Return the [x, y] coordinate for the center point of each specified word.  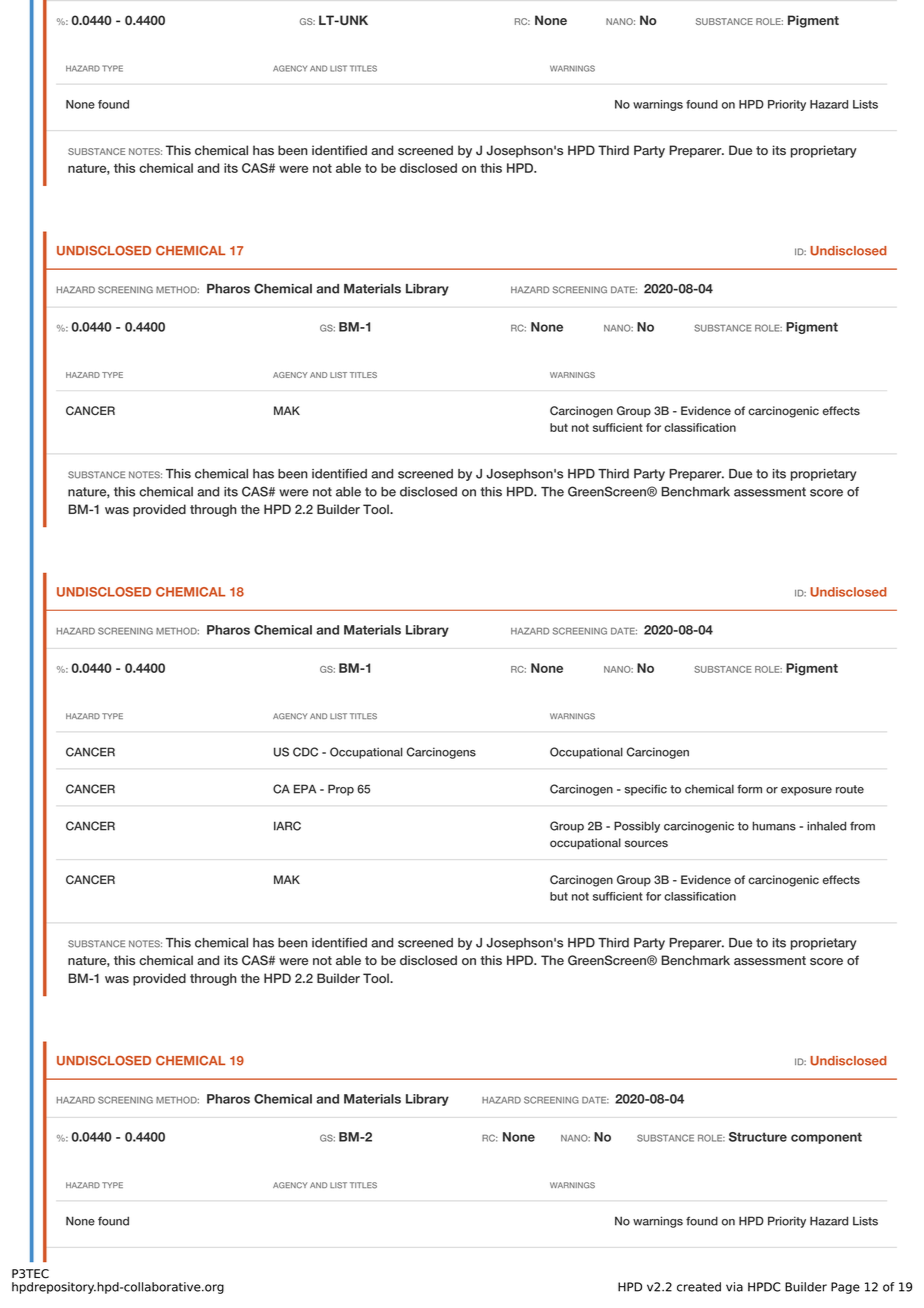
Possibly [637, 827]
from [862, 826]
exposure [806, 791]
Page [845, 1288]
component [826, 1138]
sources [646, 843]
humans [774, 826]
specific [646, 790]
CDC [305, 752]
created [699, 1287]
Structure [758, 1137]
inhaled [826, 826]
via [734, 1287]
